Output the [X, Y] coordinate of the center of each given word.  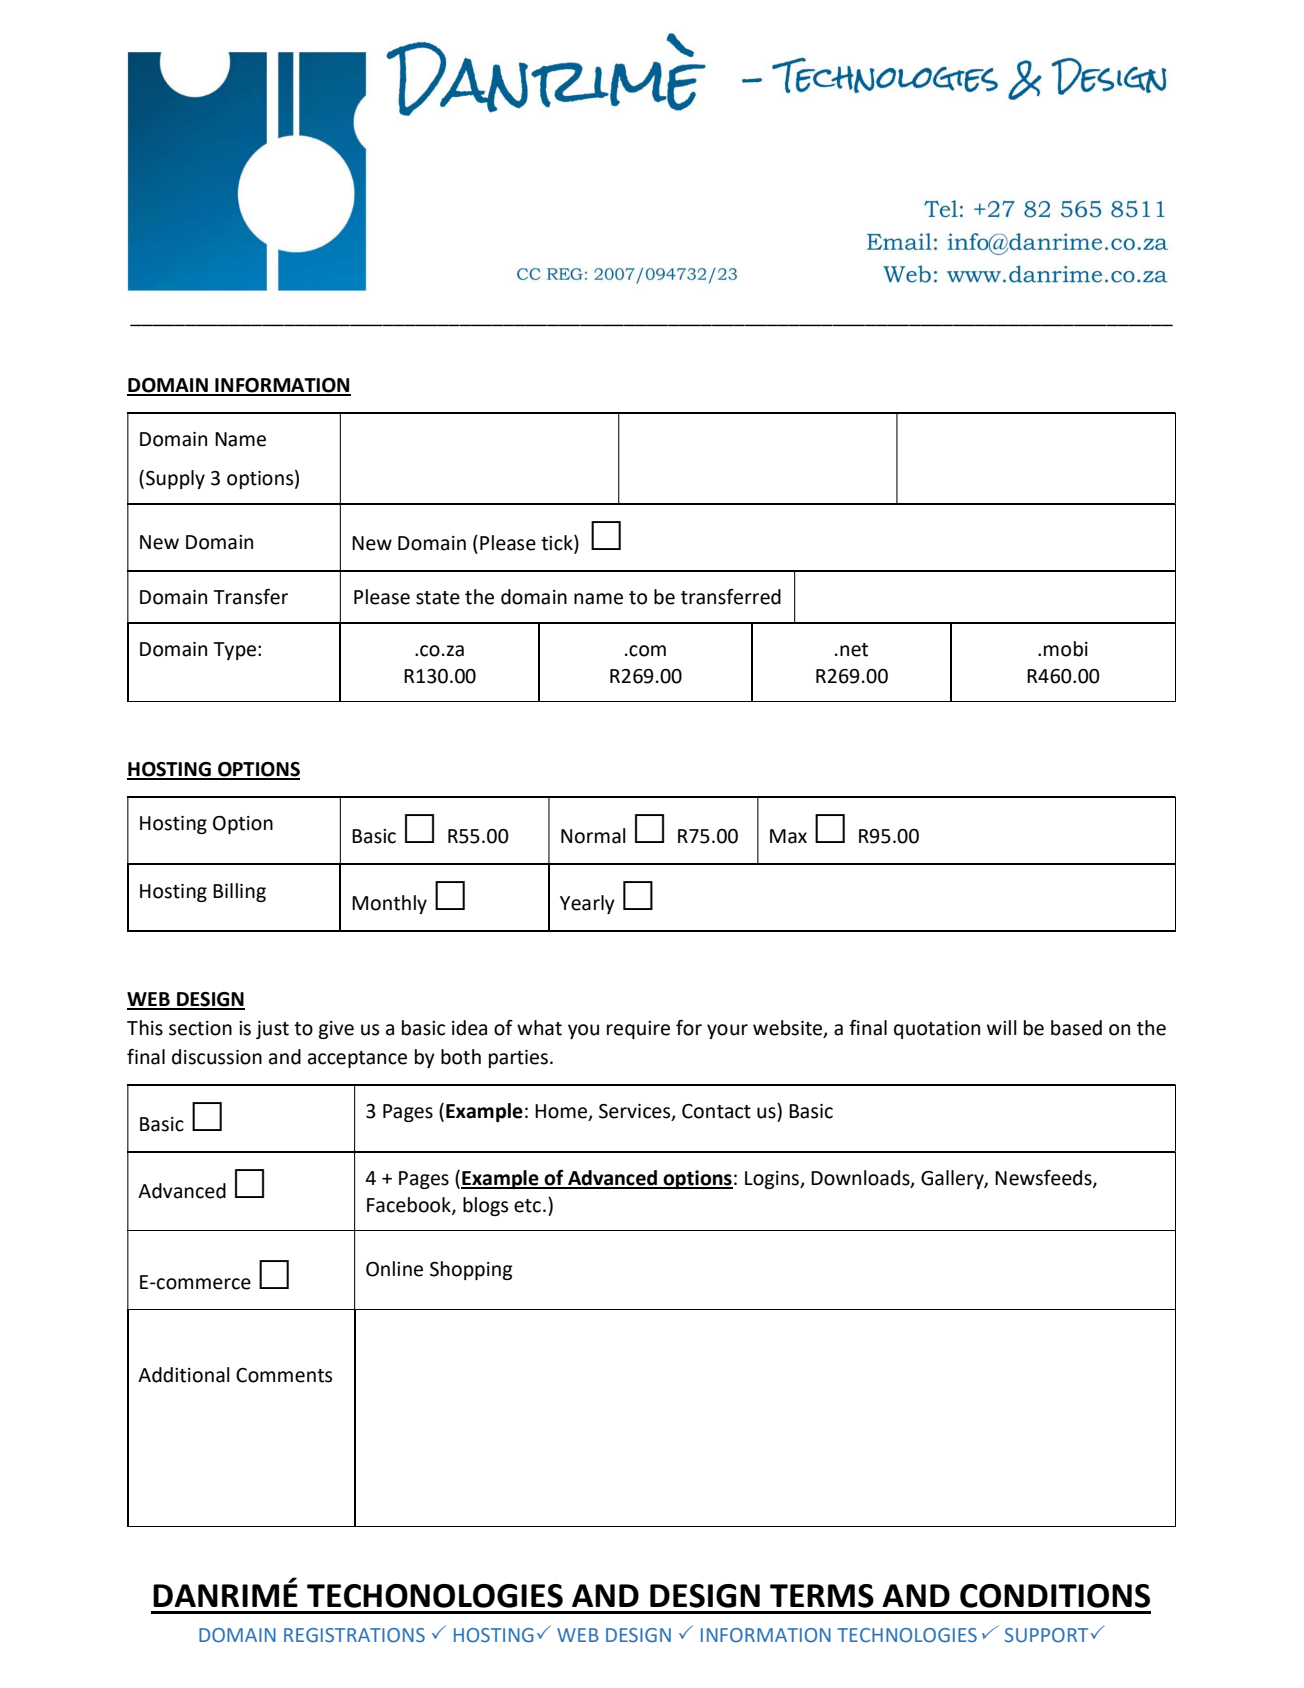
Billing [239, 892]
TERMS [822, 1596]
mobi [1066, 649]
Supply [175, 479]
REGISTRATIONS [354, 1635]
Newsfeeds [1044, 1179]
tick [558, 544]
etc [527, 1206]
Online [394, 1269]
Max [788, 836]
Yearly [587, 904]
